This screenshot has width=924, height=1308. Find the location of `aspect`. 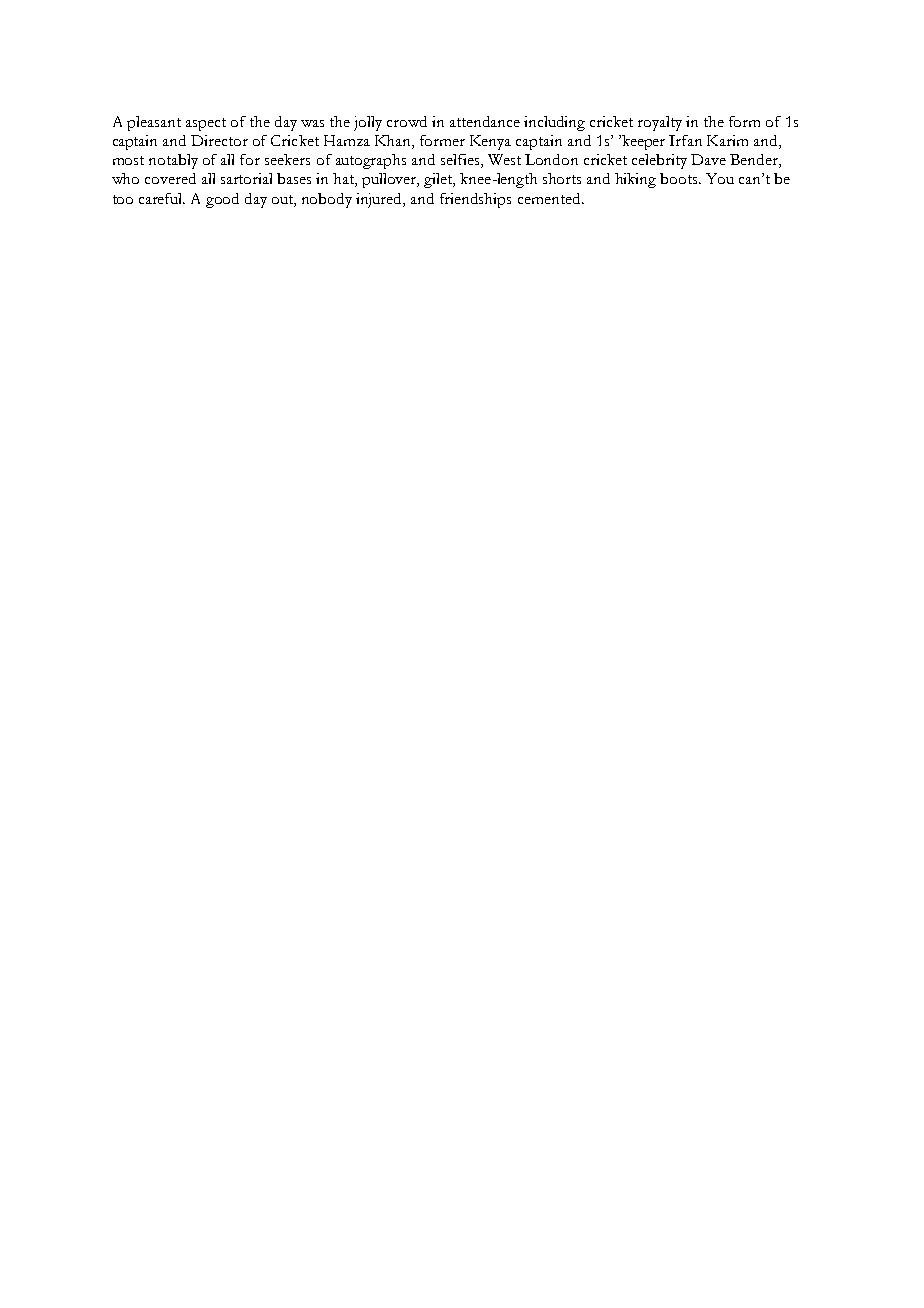

aspect is located at coordinates (206, 124).
